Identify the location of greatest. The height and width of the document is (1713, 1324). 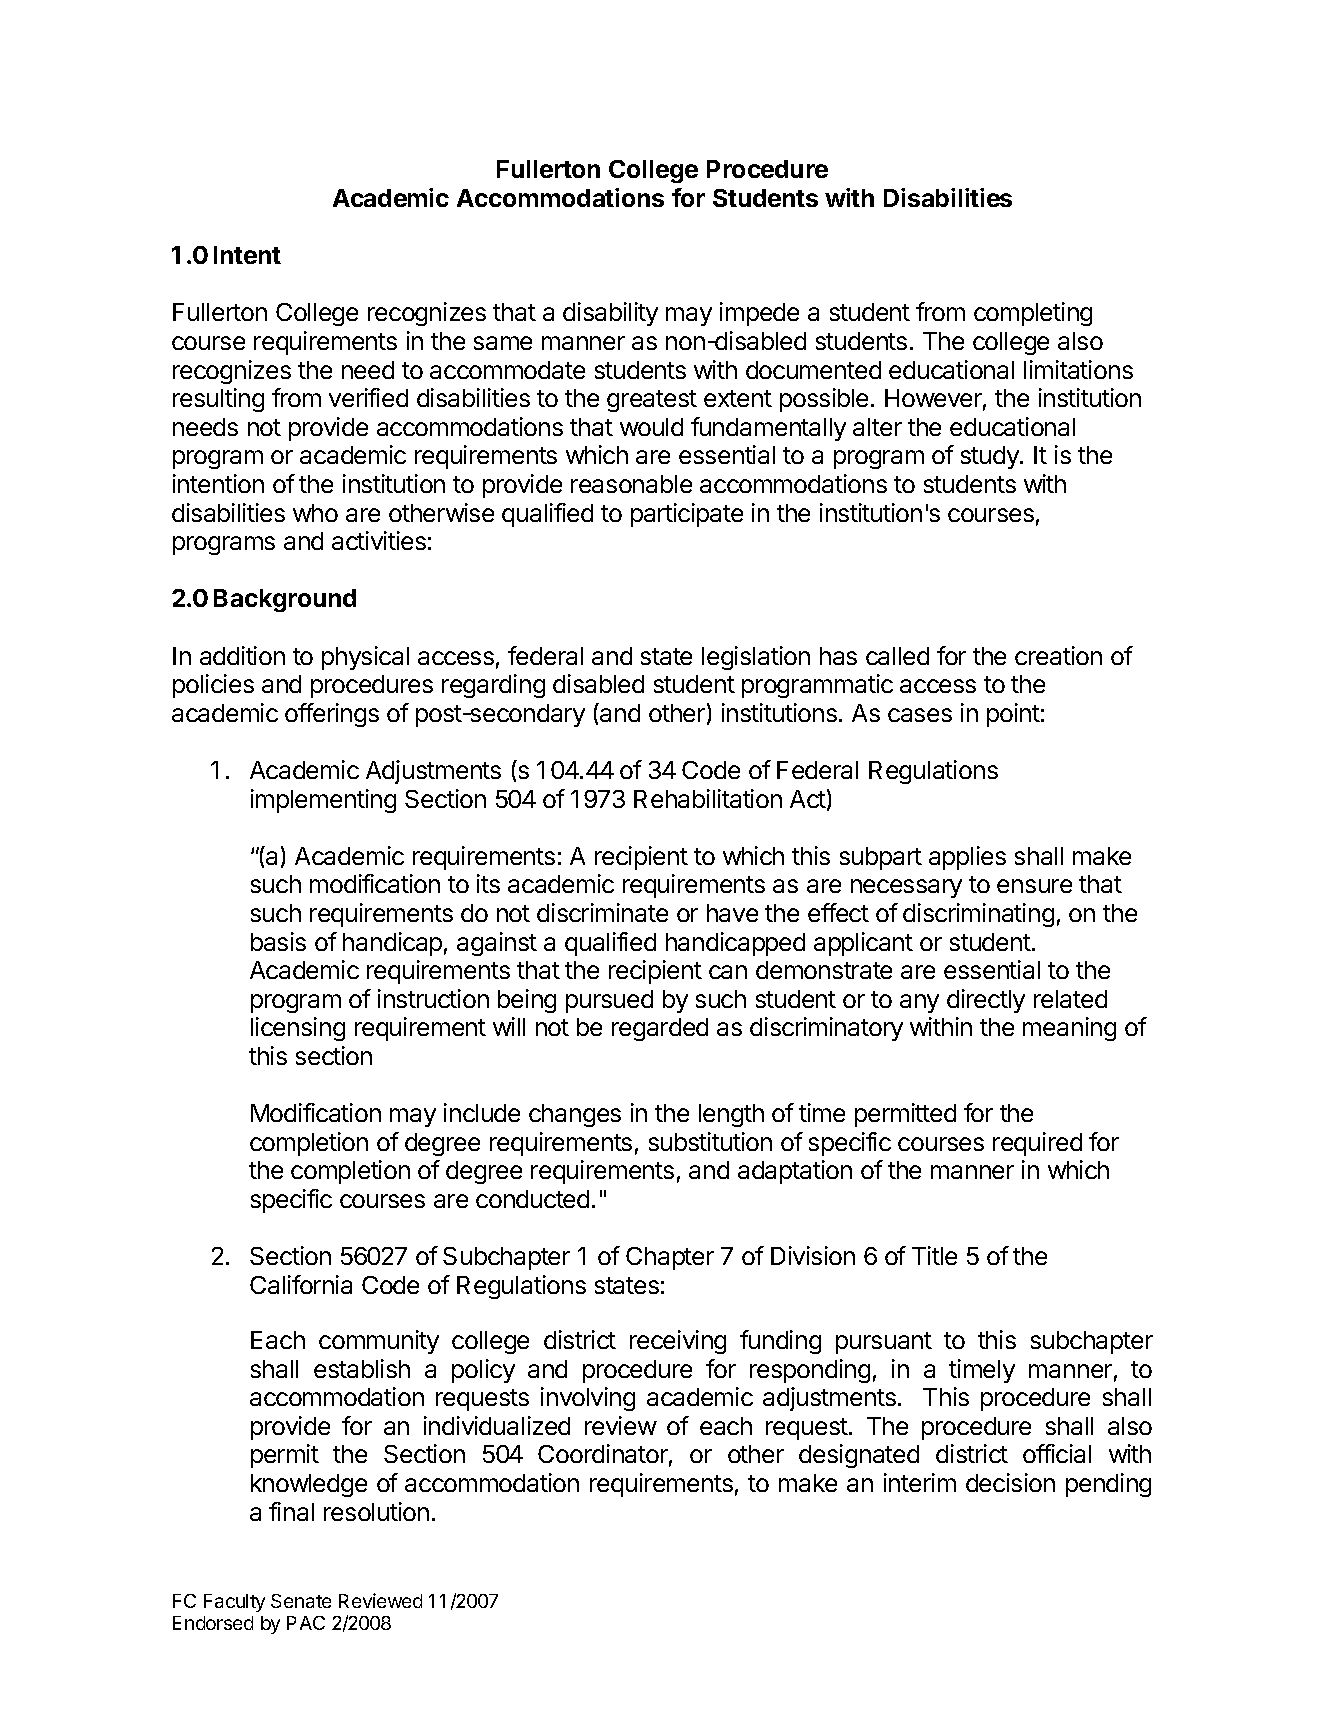
(652, 401).
